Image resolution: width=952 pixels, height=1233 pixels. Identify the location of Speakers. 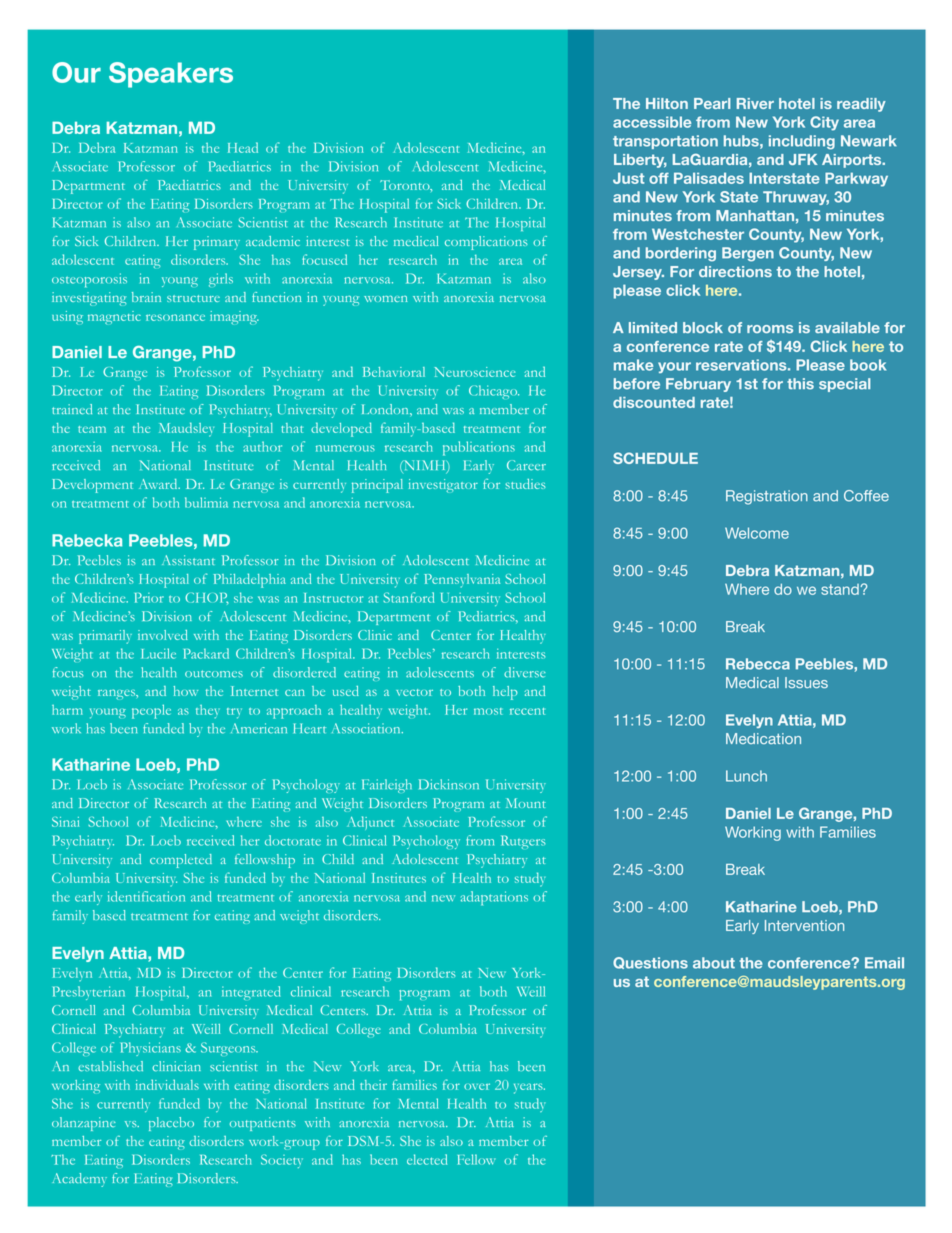
(171, 75).
